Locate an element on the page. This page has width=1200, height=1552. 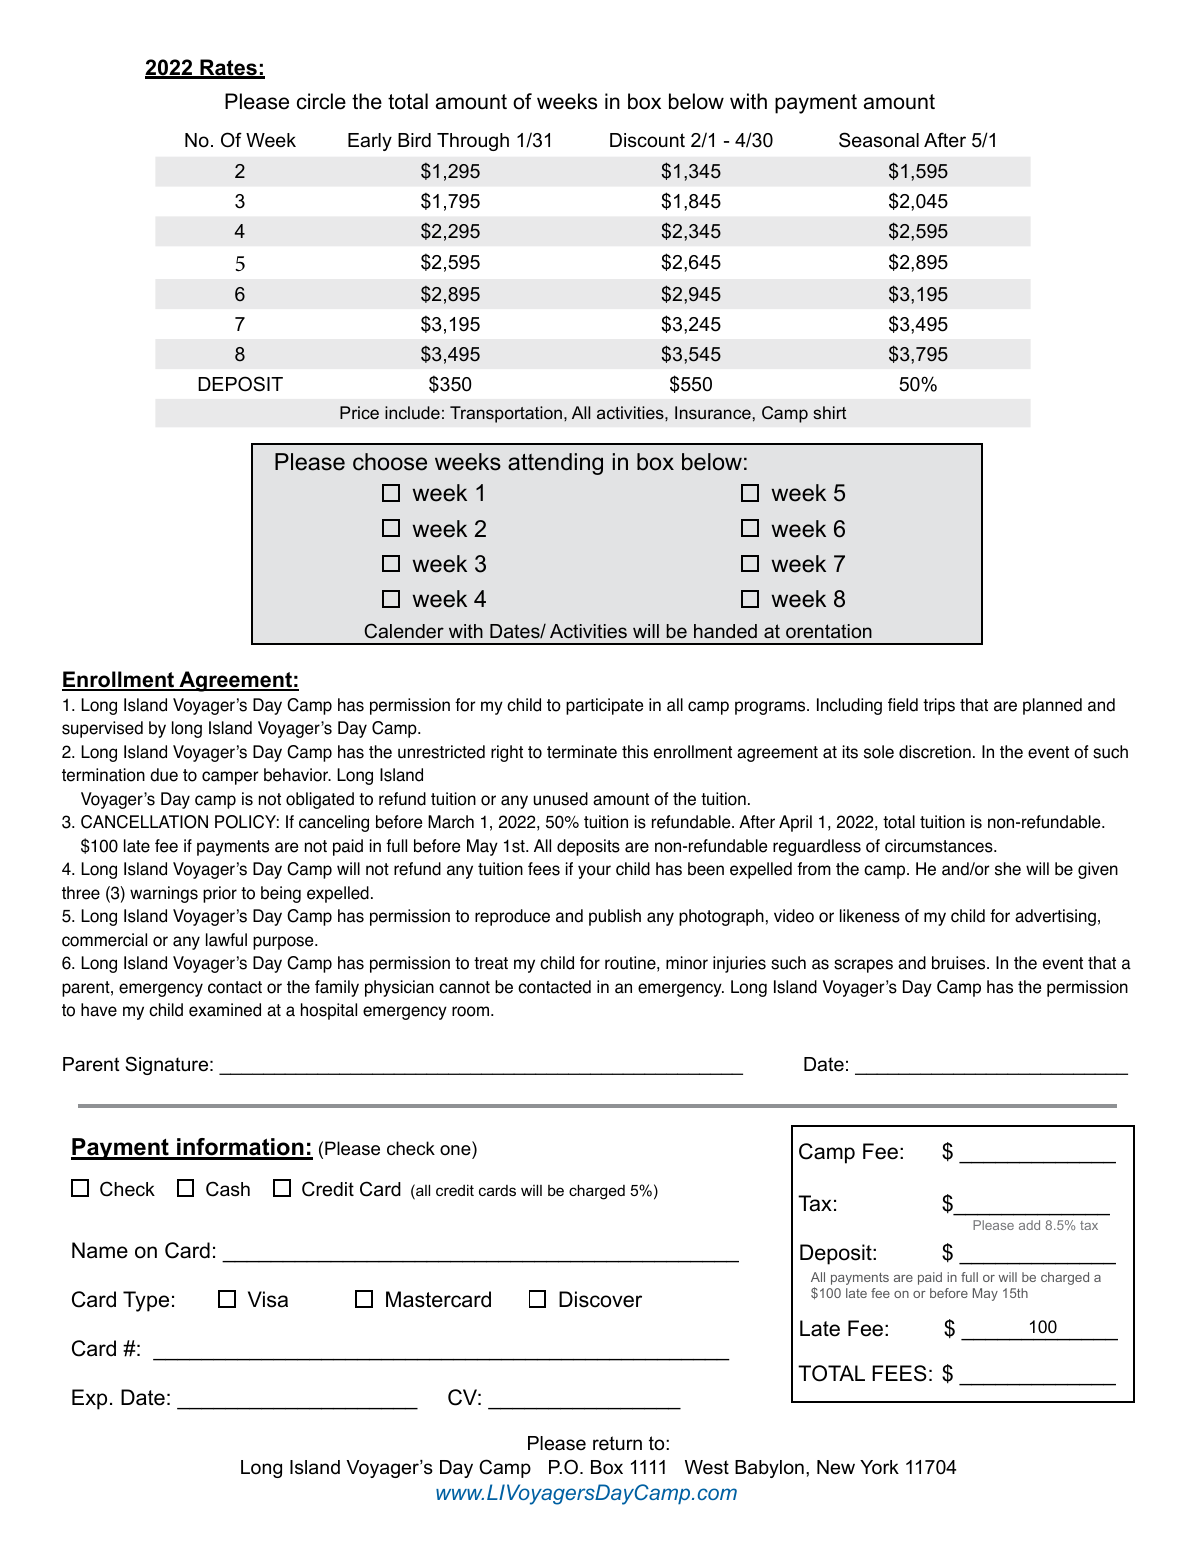
Type is located at coordinates (146, 1301).
